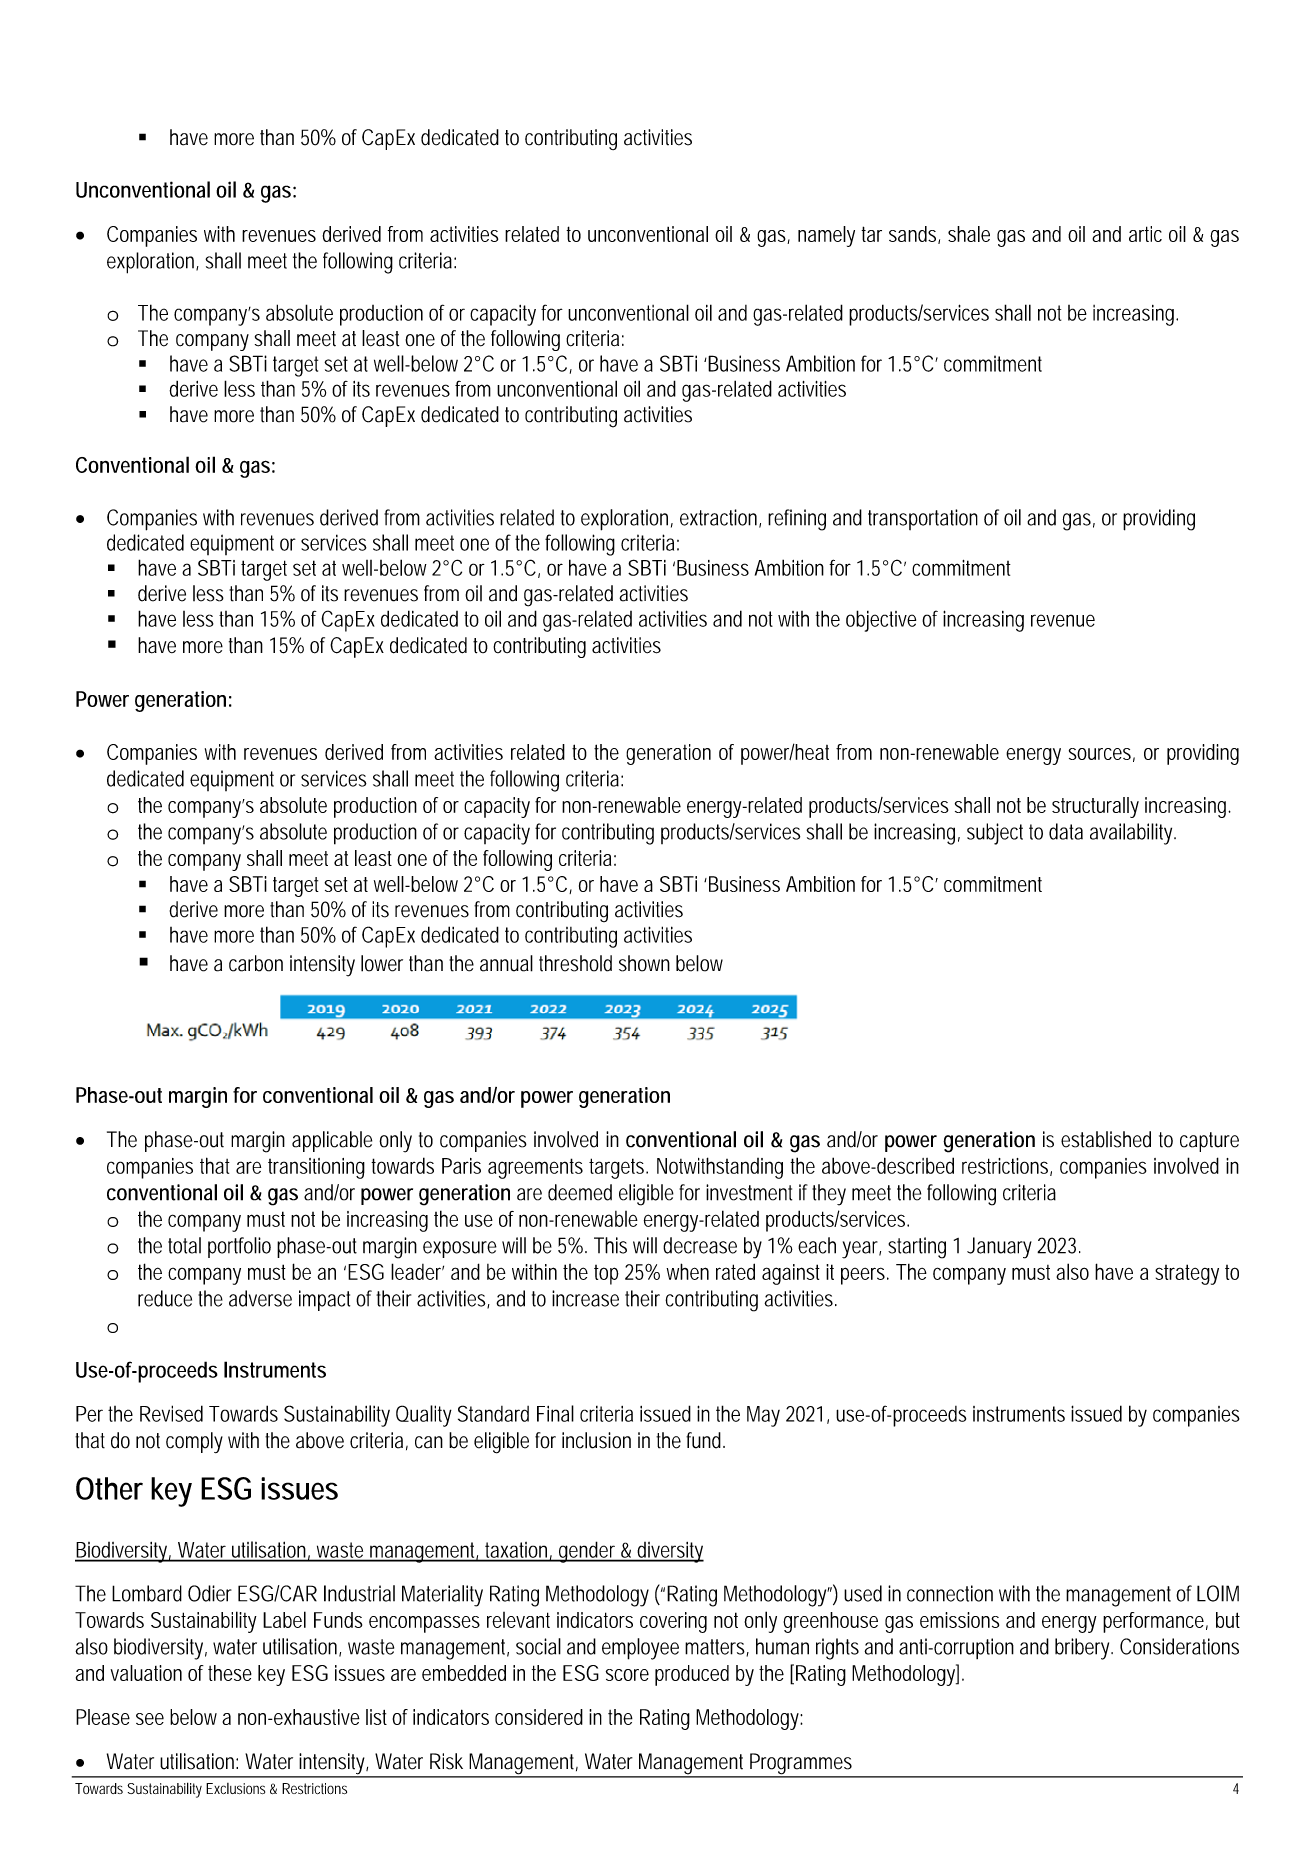 Image resolution: width=1315 pixels, height=1860 pixels. I want to click on score, so click(627, 1675).
